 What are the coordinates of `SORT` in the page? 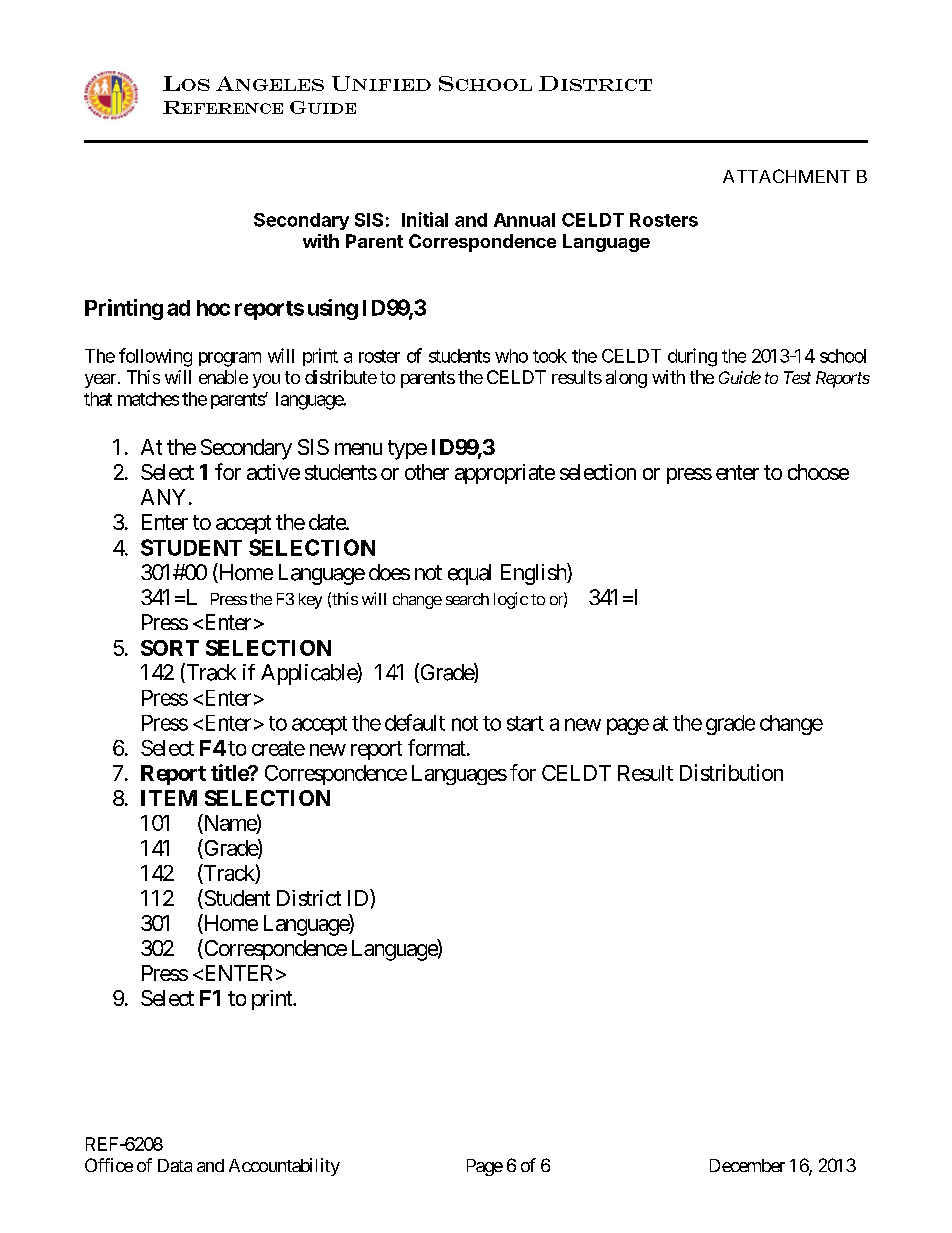 It's located at (170, 648).
